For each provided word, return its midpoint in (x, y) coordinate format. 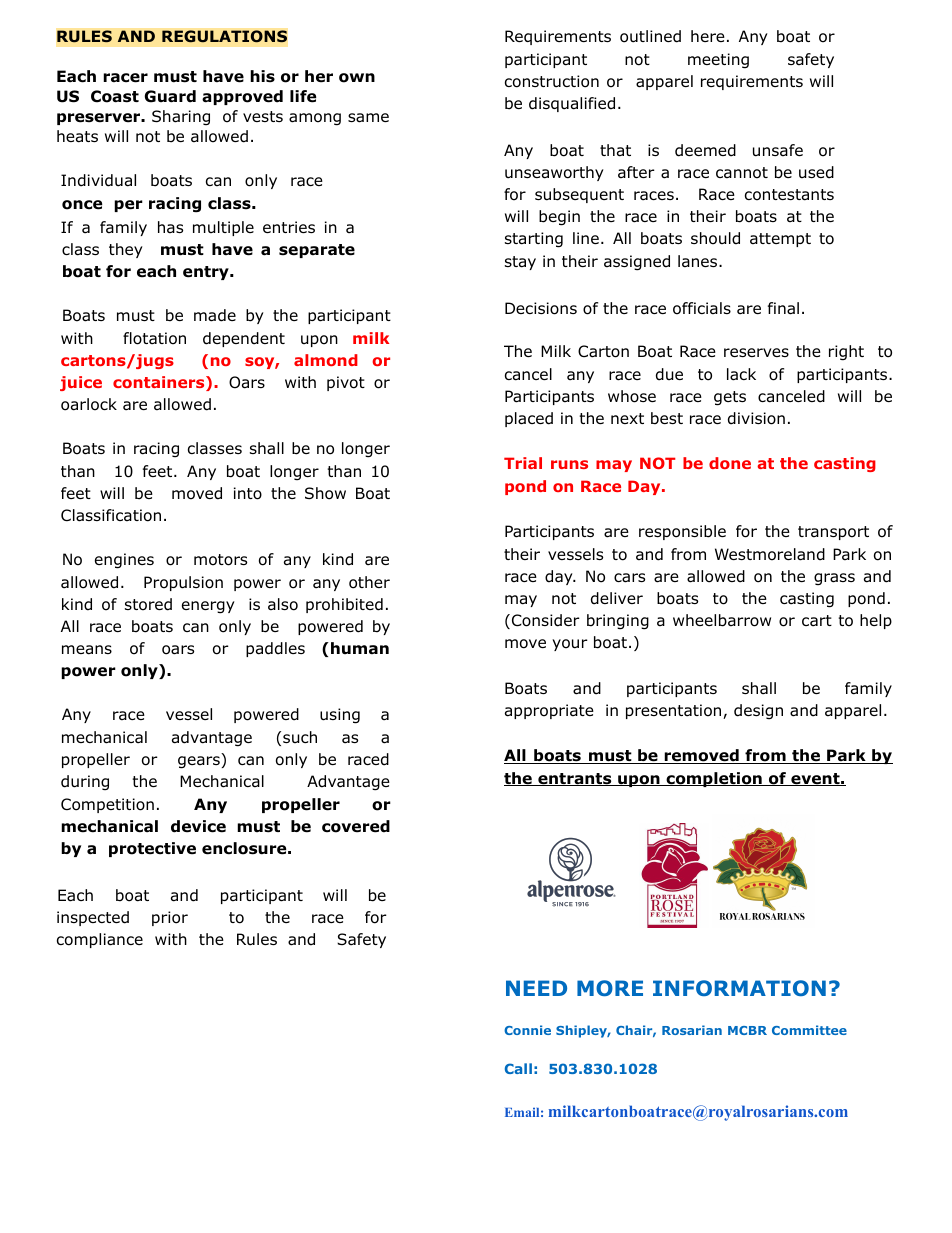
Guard (170, 96)
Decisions (541, 308)
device (198, 826)
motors (220, 560)
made (215, 315)
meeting (718, 61)
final (783, 308)
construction (552, 81)
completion (714, 779)
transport (833, 533)
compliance (100, 940)
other (369, 582)
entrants (575, 779)
